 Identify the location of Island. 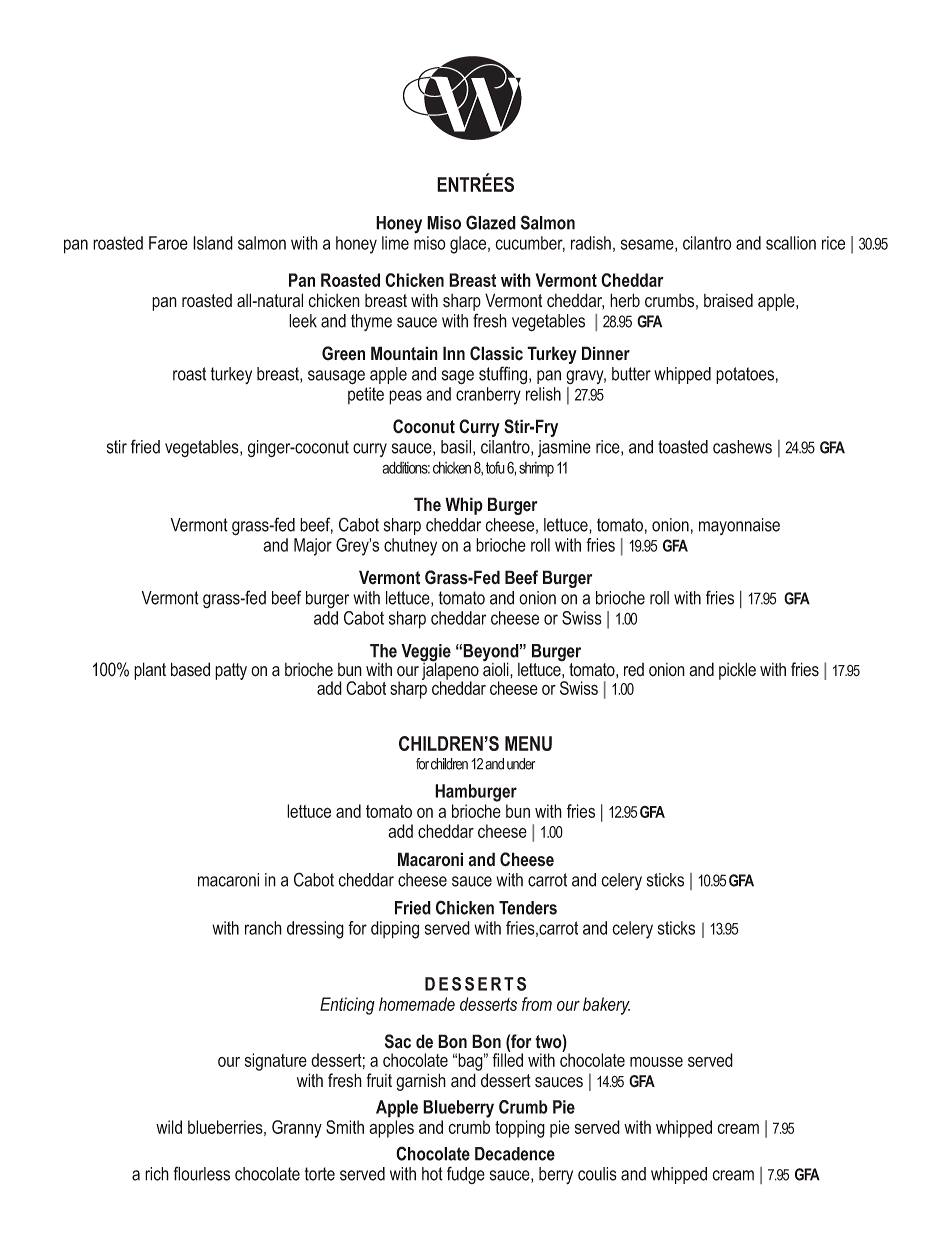
(213, 243).
